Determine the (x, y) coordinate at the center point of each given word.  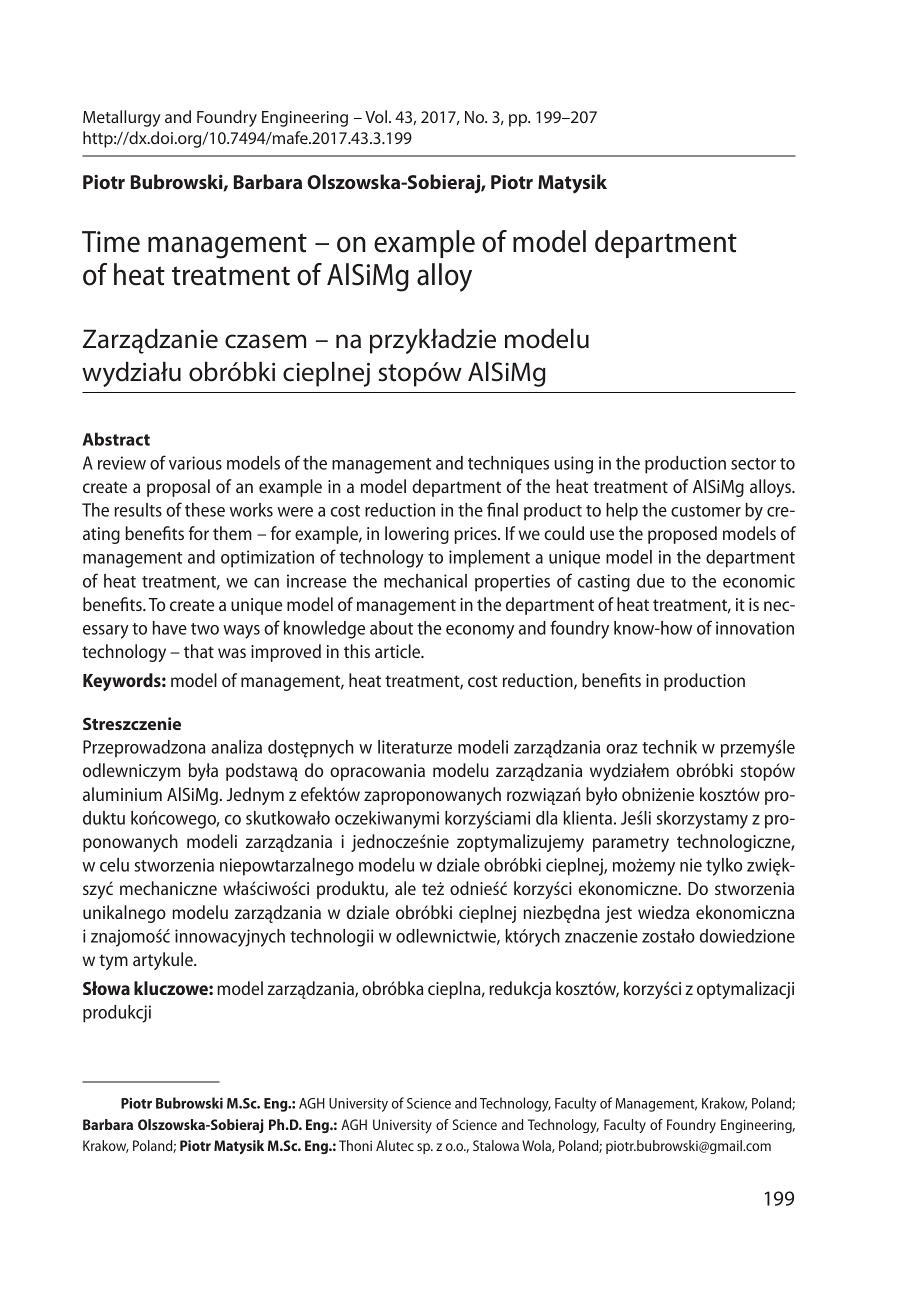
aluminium (122, 794)
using (573, 465)
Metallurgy (121, 118)
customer (706, 511)
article (399, 651)
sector (753, 464)
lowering (417, 535)
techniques (508, 465)
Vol (376, 116)
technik (669, 747)
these (205, 510)
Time (111, 242)
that (199, 651)
